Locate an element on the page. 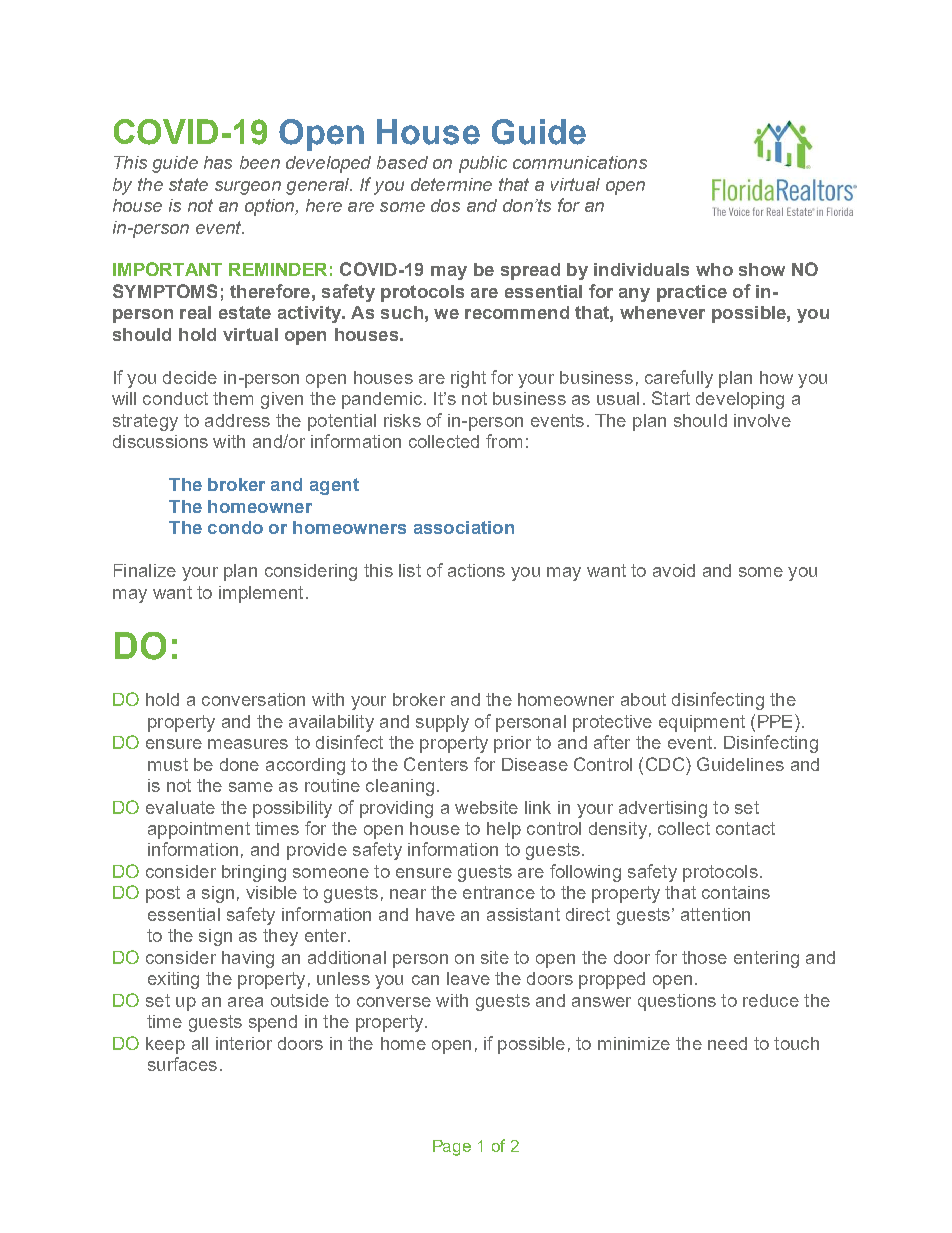 This image has width=952, height=1233. have is located at coordinates (435, 914).
